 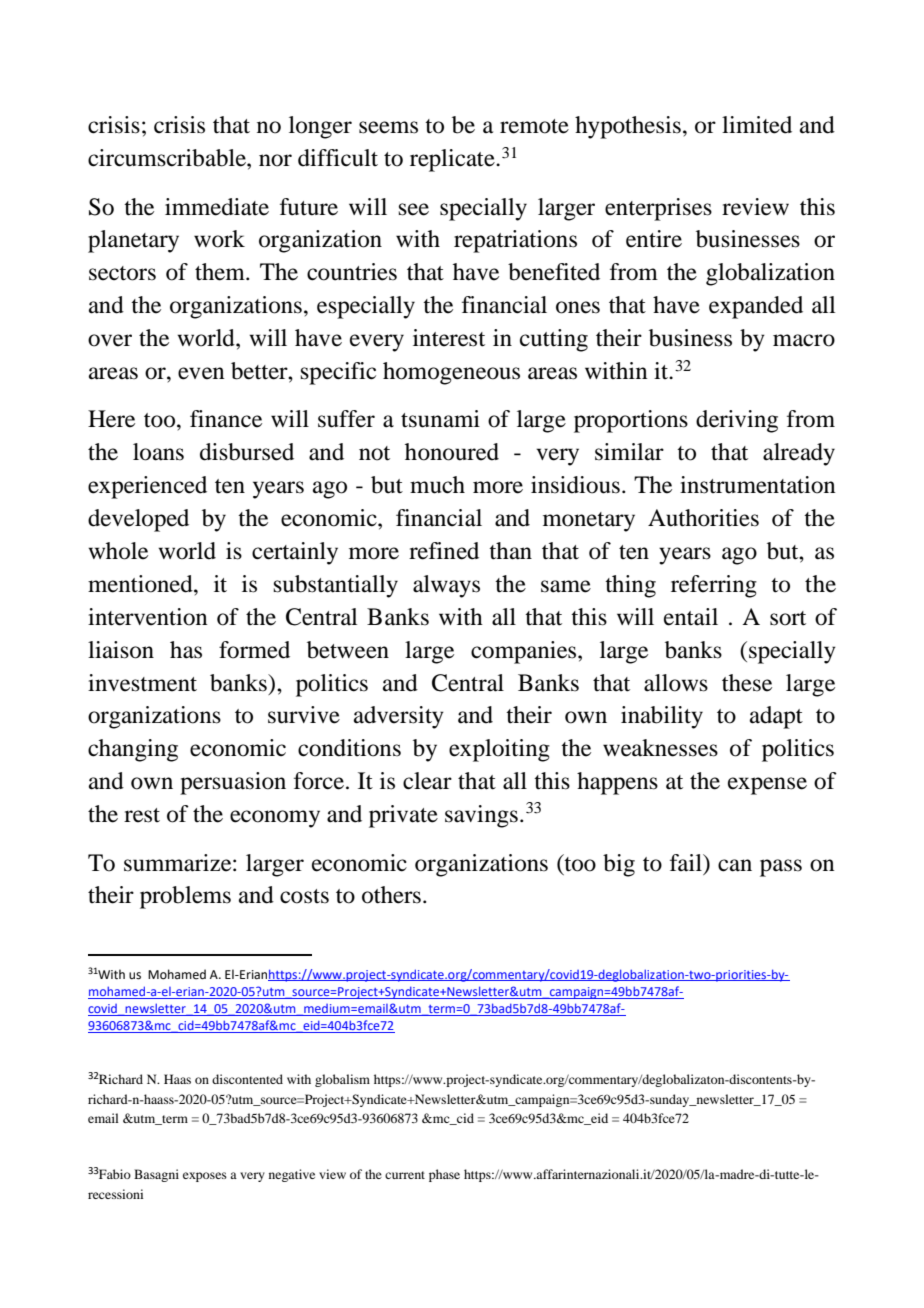 I want to click on persuasion, so click(x=233, y=783).
